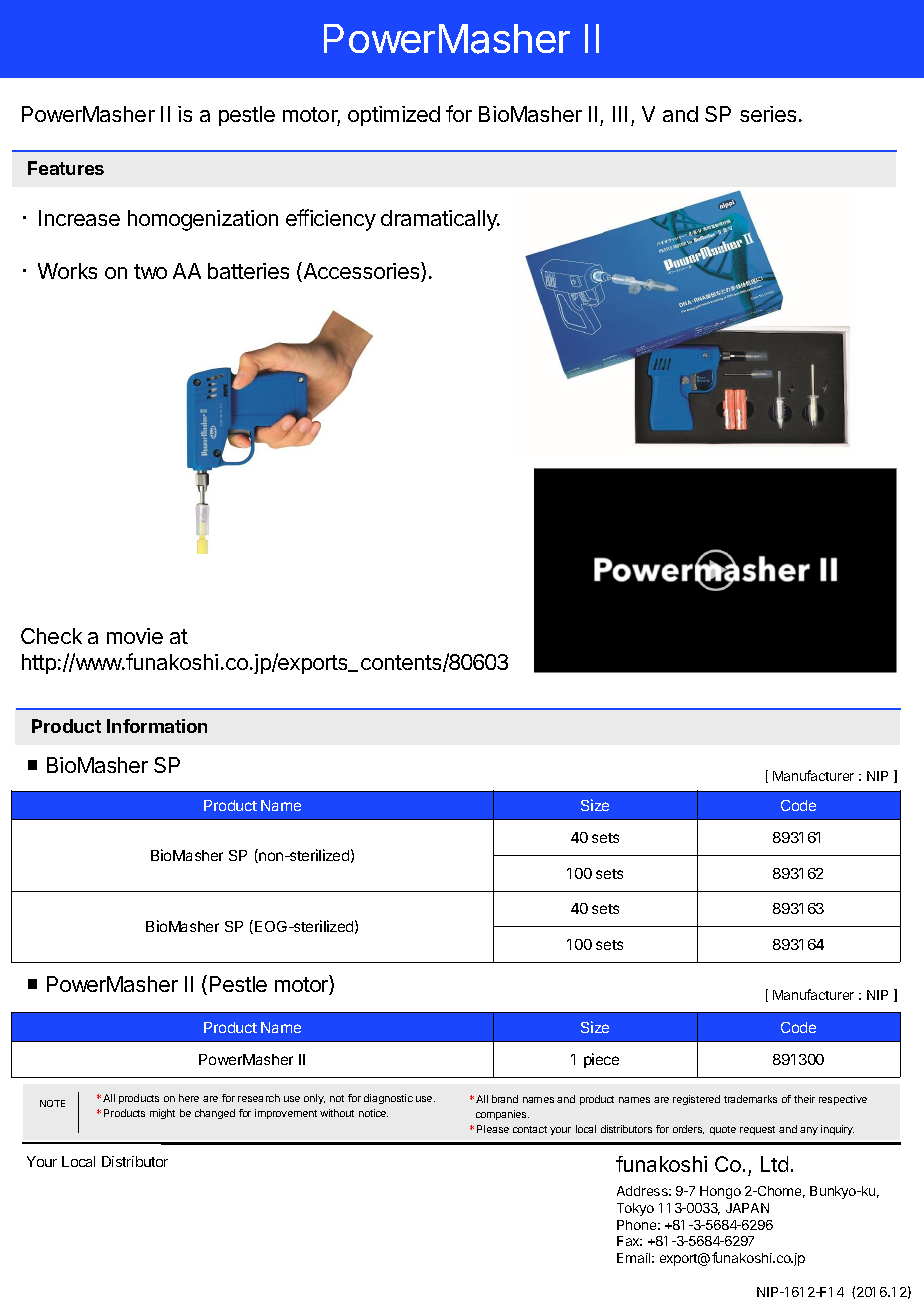 The width and height of the screenshot is (924, 1308). What do you see at coordinates (774, 1164) in the screenshot?
I see `Ltd` at bounding box center [774, 1164].
